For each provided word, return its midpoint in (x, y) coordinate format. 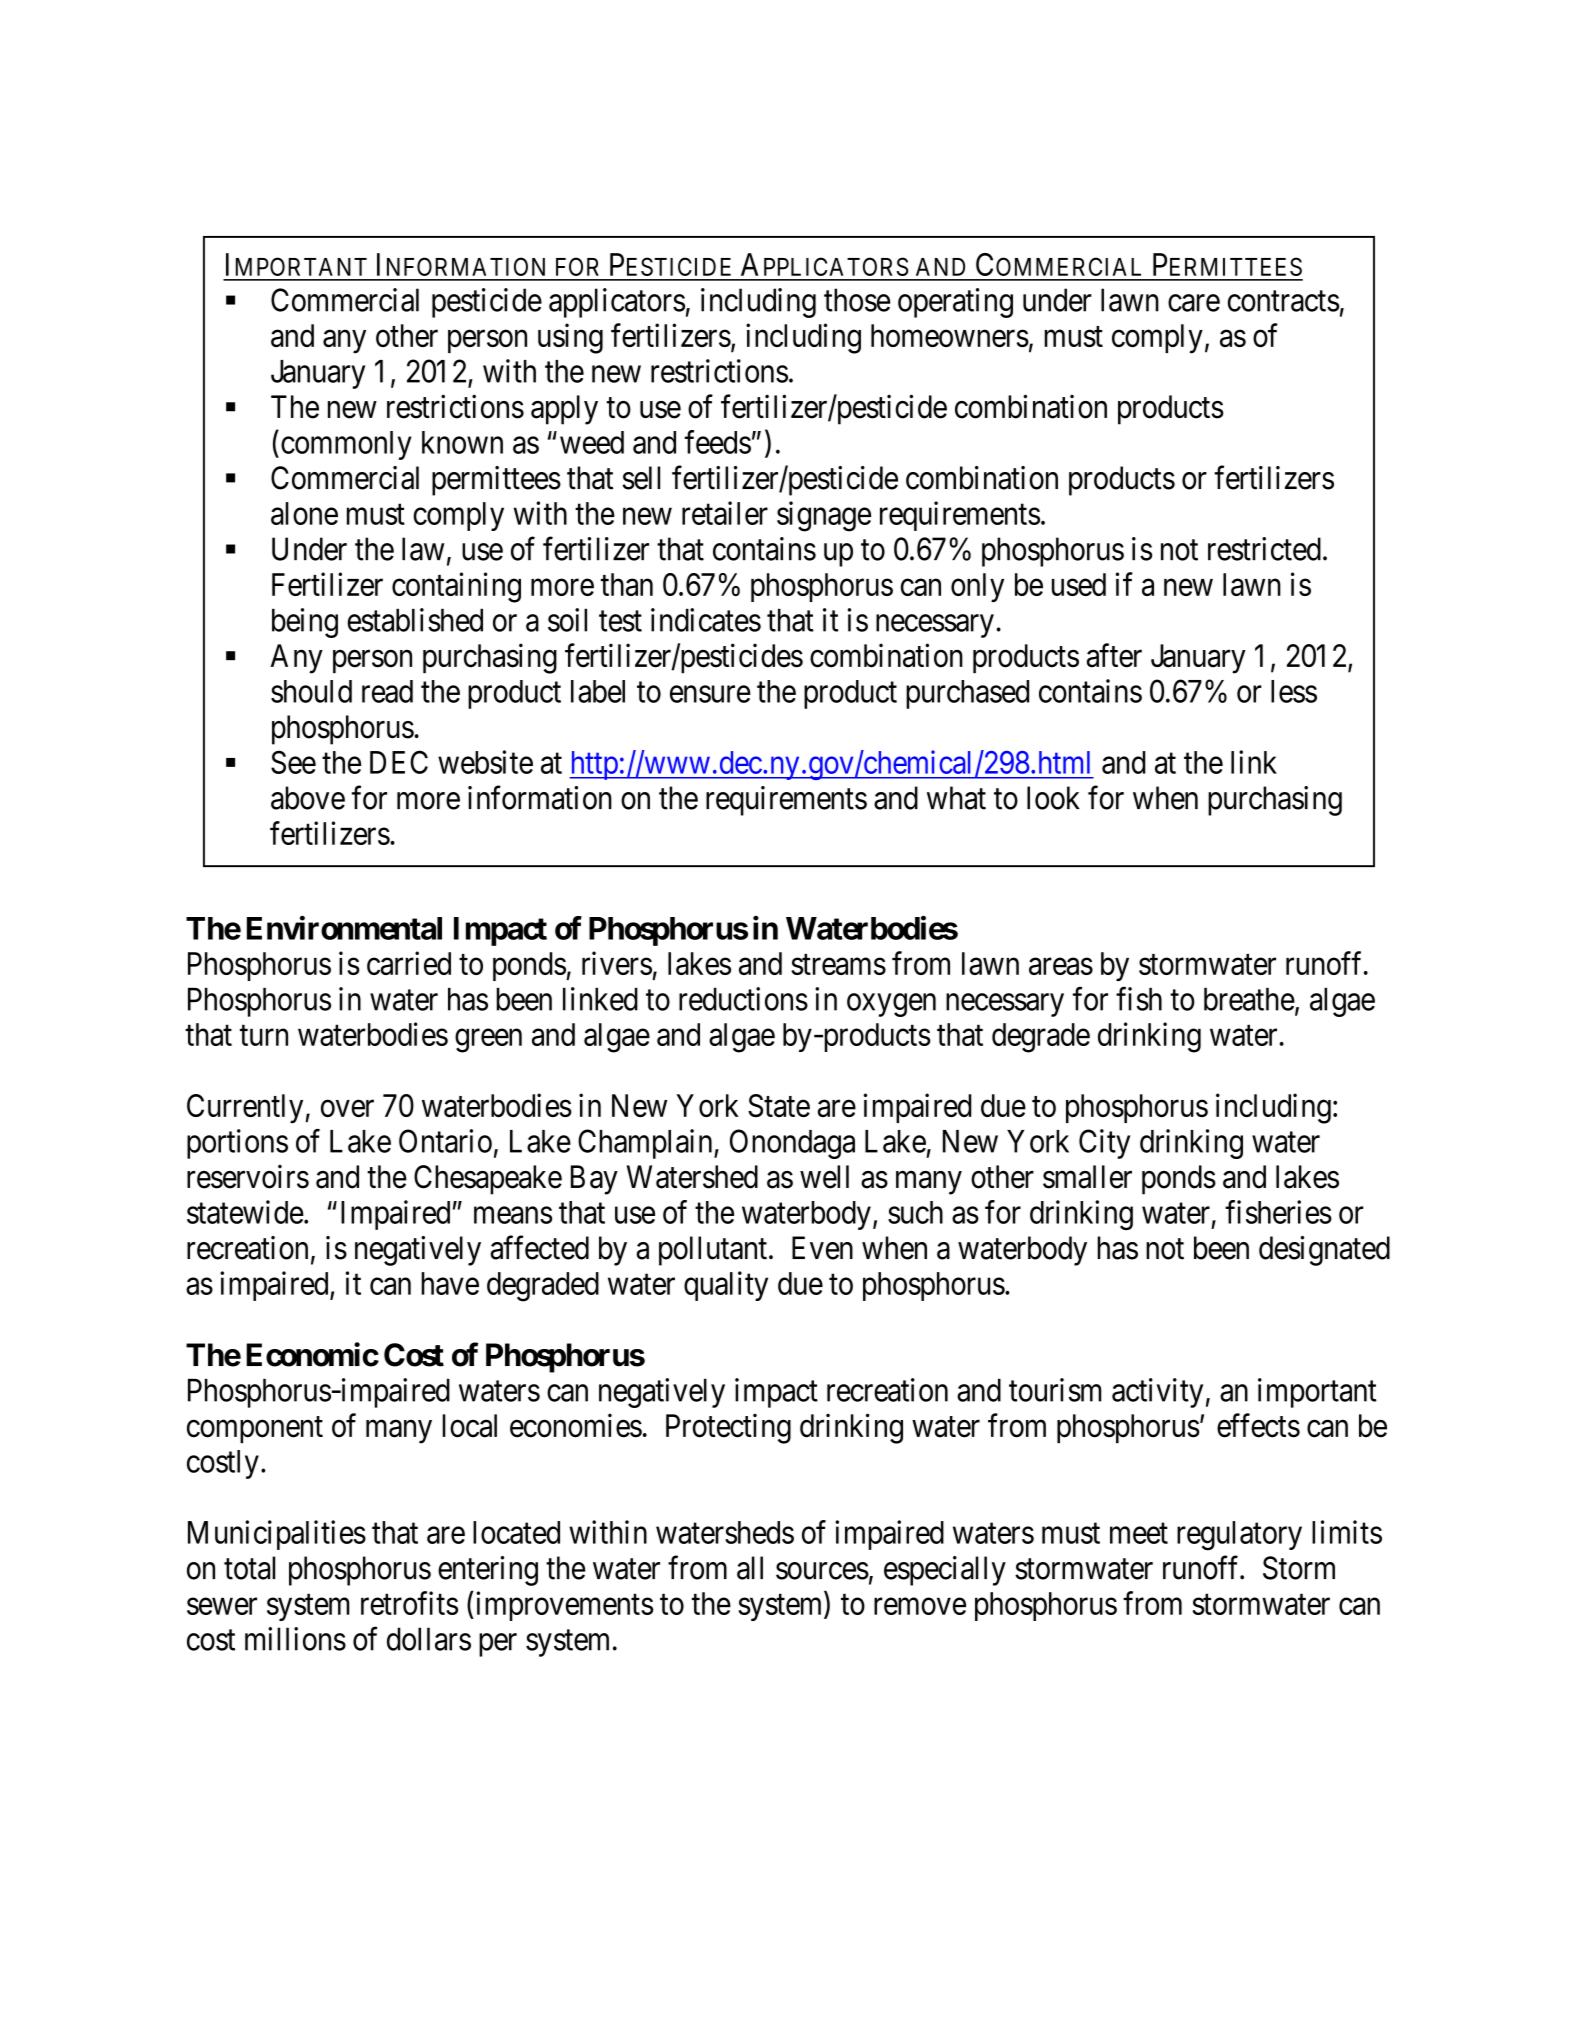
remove (920, 1606)
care (1194, 303)
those (857, 300)
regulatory (1239, 1536)
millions (295, 1639)
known (462, 442)
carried (409, 963)
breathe (1249, 999)
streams (838, 964)
